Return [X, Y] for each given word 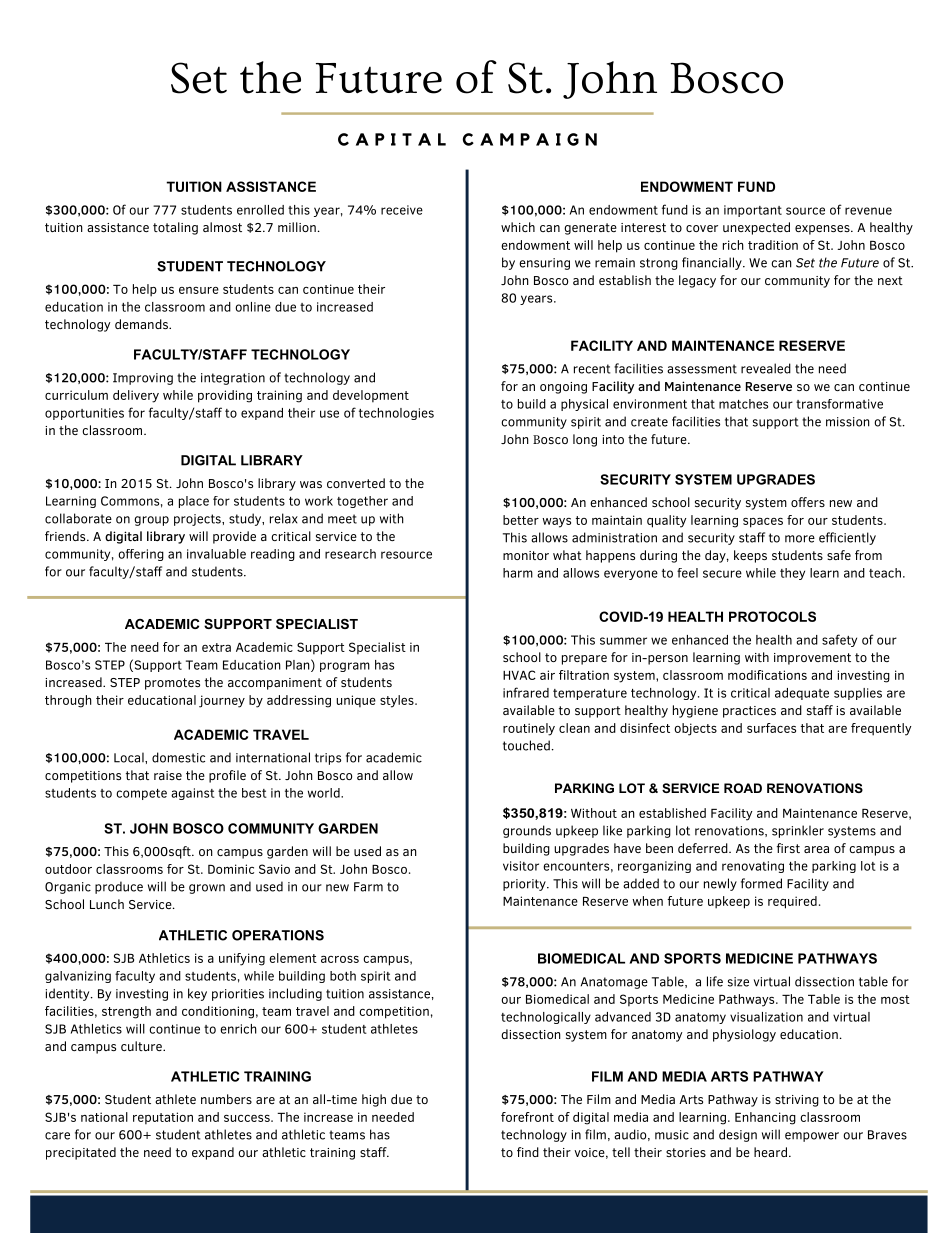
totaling [175, 228]
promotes [172, 684]
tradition [773, 245]
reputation [163, 1118]
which [518, 227]
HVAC [519, 675]
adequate [802, 694]
